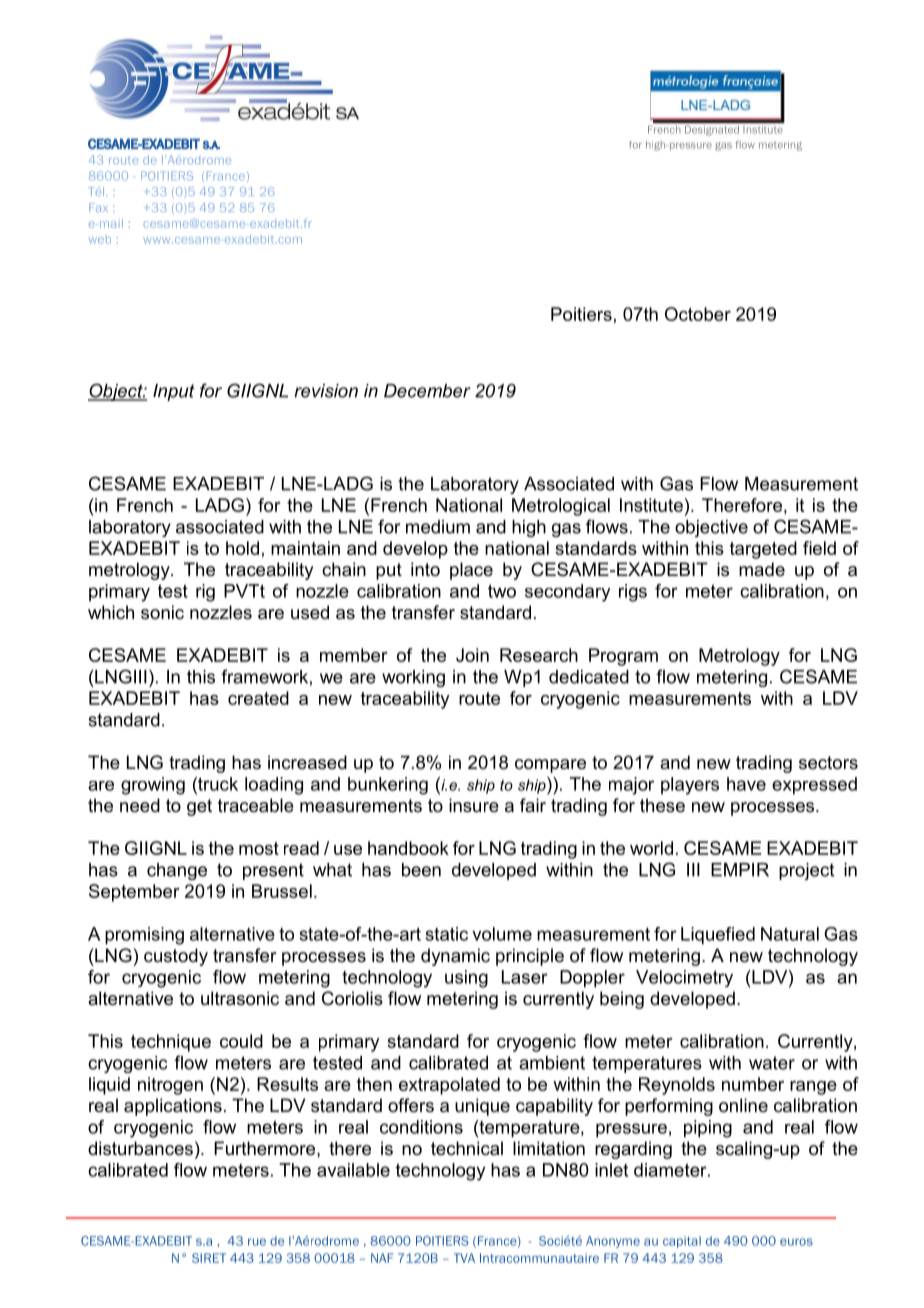 This document has height=1308, width=924. Describe the element at coordinates (698, 314) in the document. I see `October` at that location.
